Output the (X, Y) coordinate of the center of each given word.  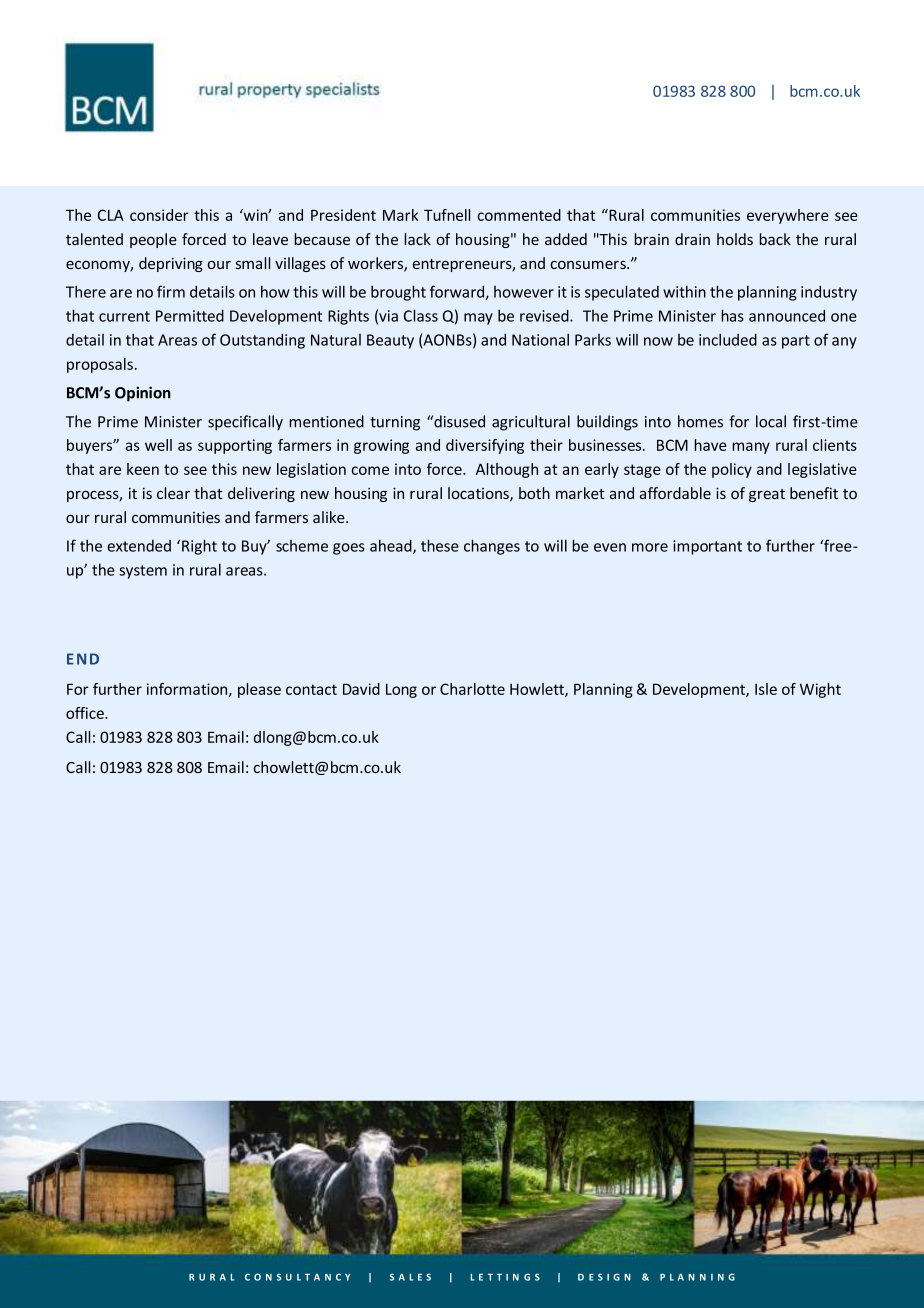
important (707, 547)
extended (139, 546)
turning (395, 423)
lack (417, 239)
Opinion (143, 394)
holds (735, 239)
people (153, 240)
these (440, 545)
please (259, 690)
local (771, 421)
